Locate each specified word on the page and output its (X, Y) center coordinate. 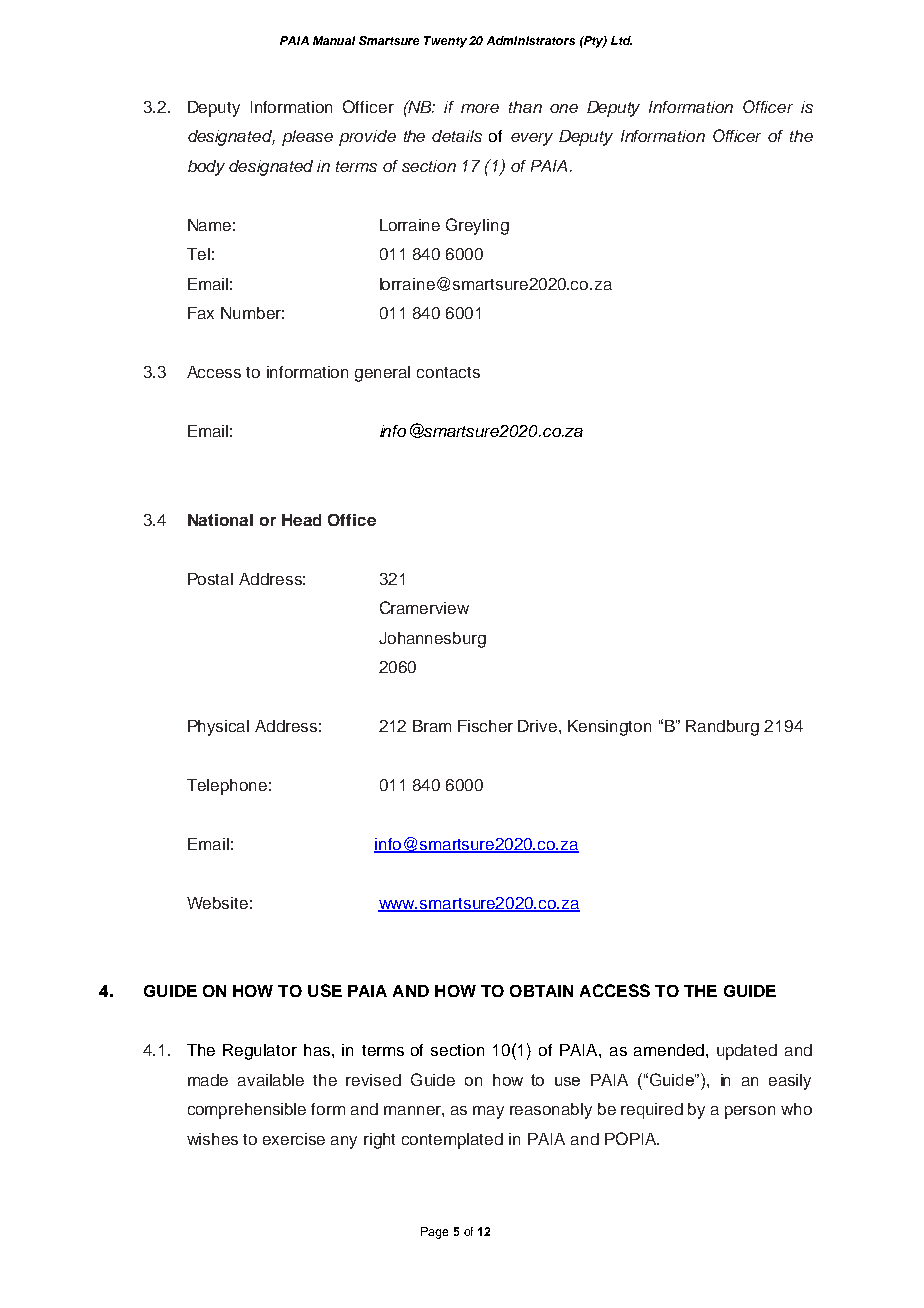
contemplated (452, 1141)
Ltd (621, 40)
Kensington (609, 728)
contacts (448, 372)
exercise (294, 1139)
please (307, 138)
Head (301, 520)
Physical (218, 728)
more (480, 108)
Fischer (485, 726)
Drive (539, 726)
